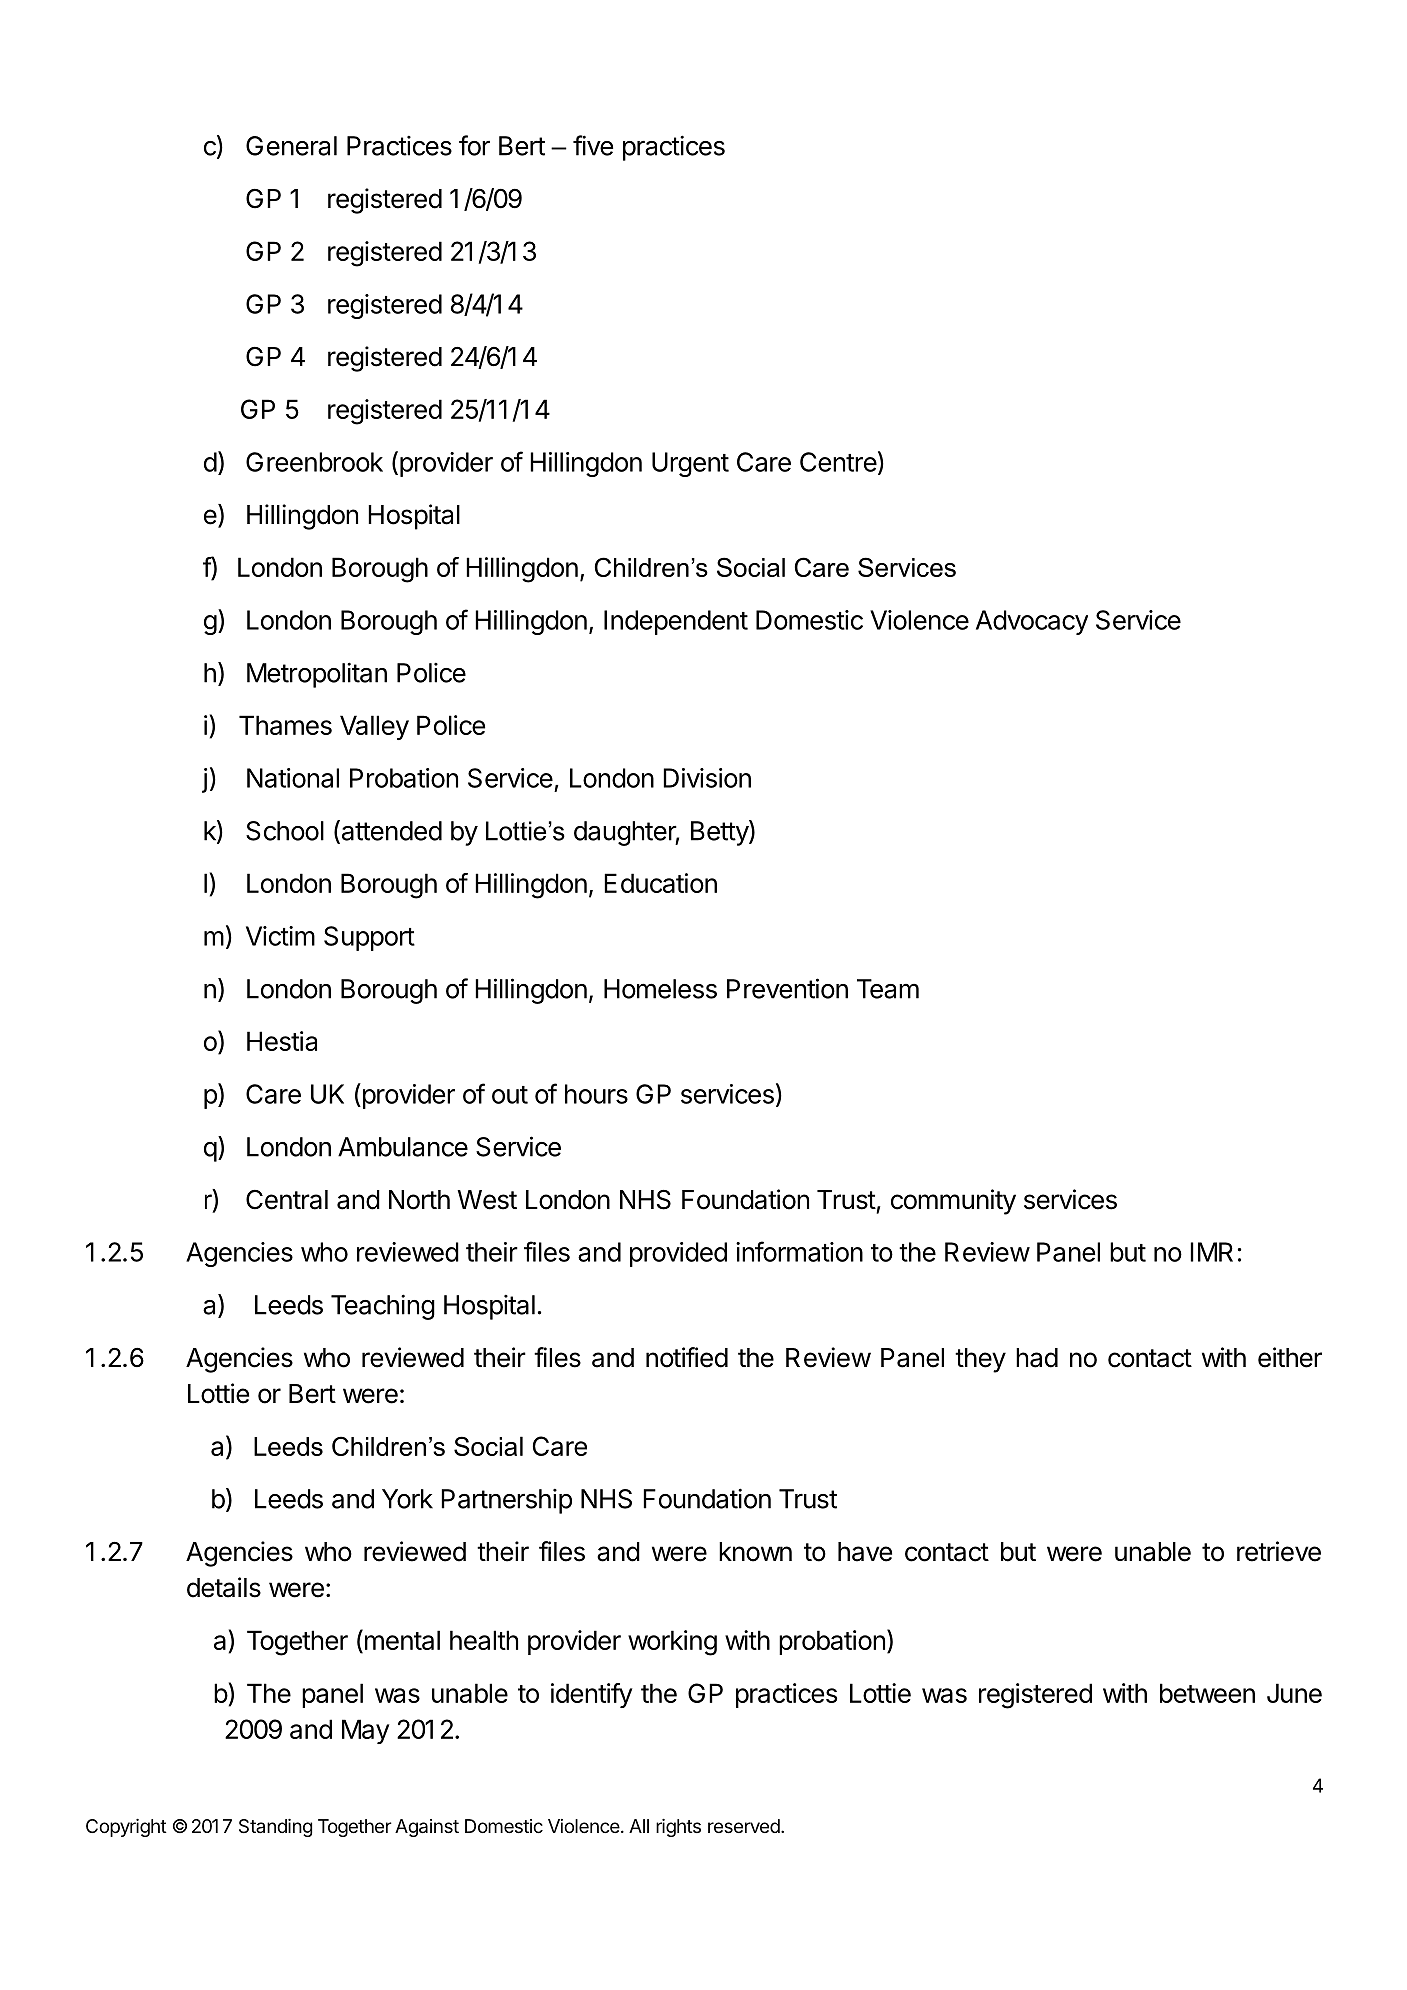  Describe the element at coordinates (275, 1828) in the screenshot. I see `Standing` at that location.
